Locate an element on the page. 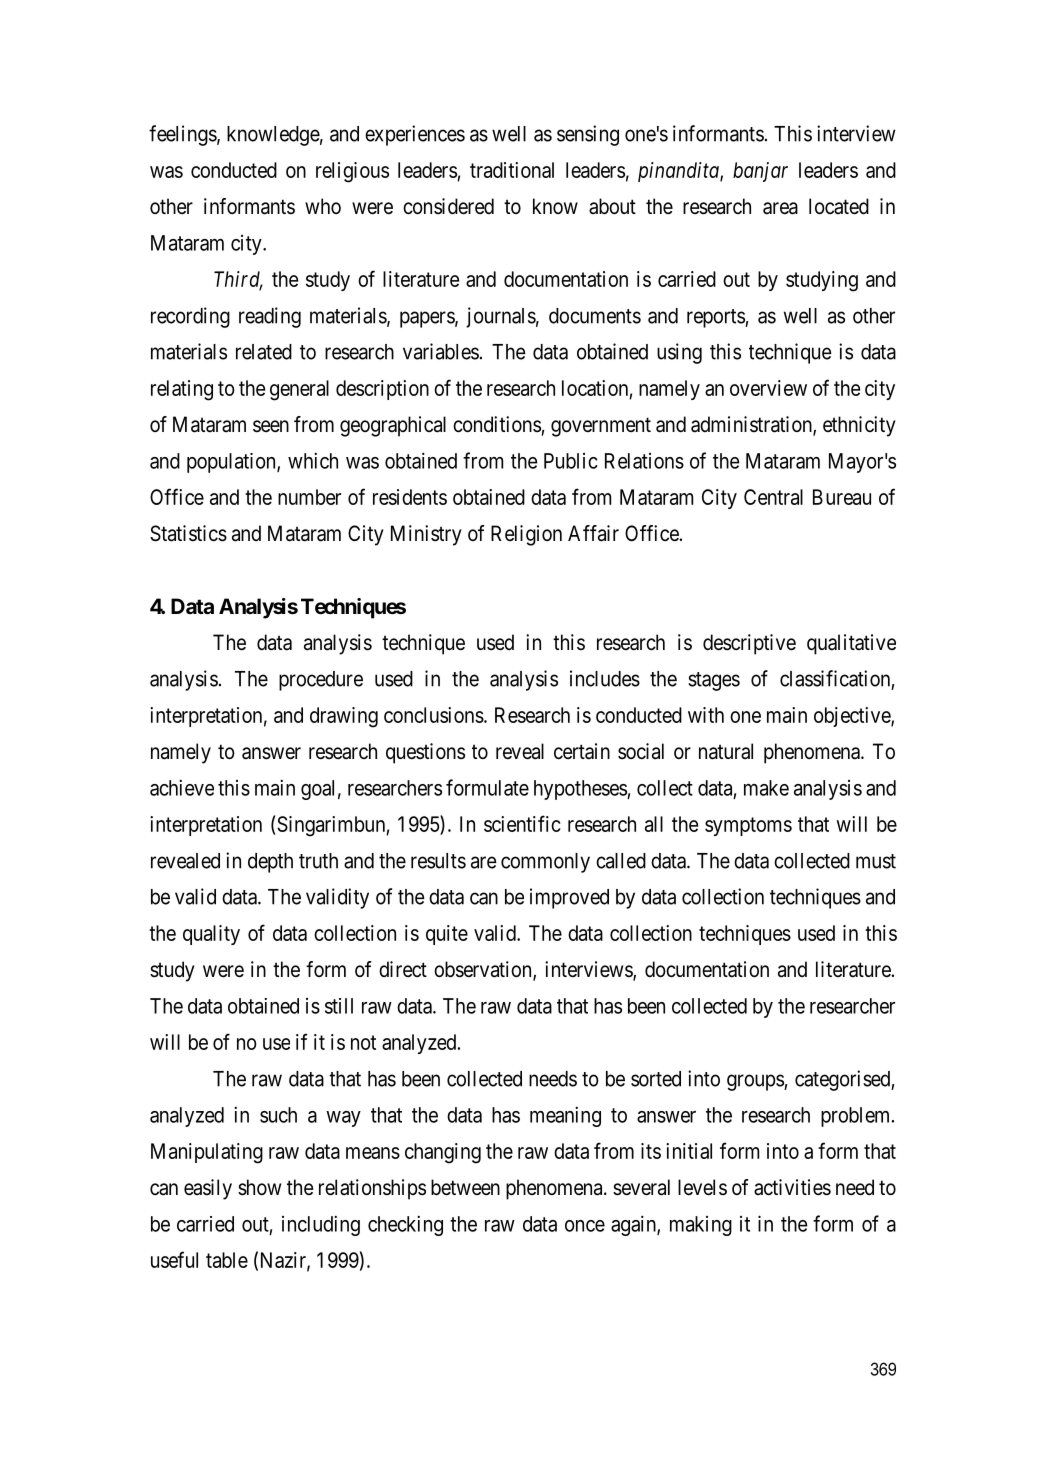 Image resolution: width=1045 pixels, height=1478 pixels. show is located at coordinates (259, 1187).
